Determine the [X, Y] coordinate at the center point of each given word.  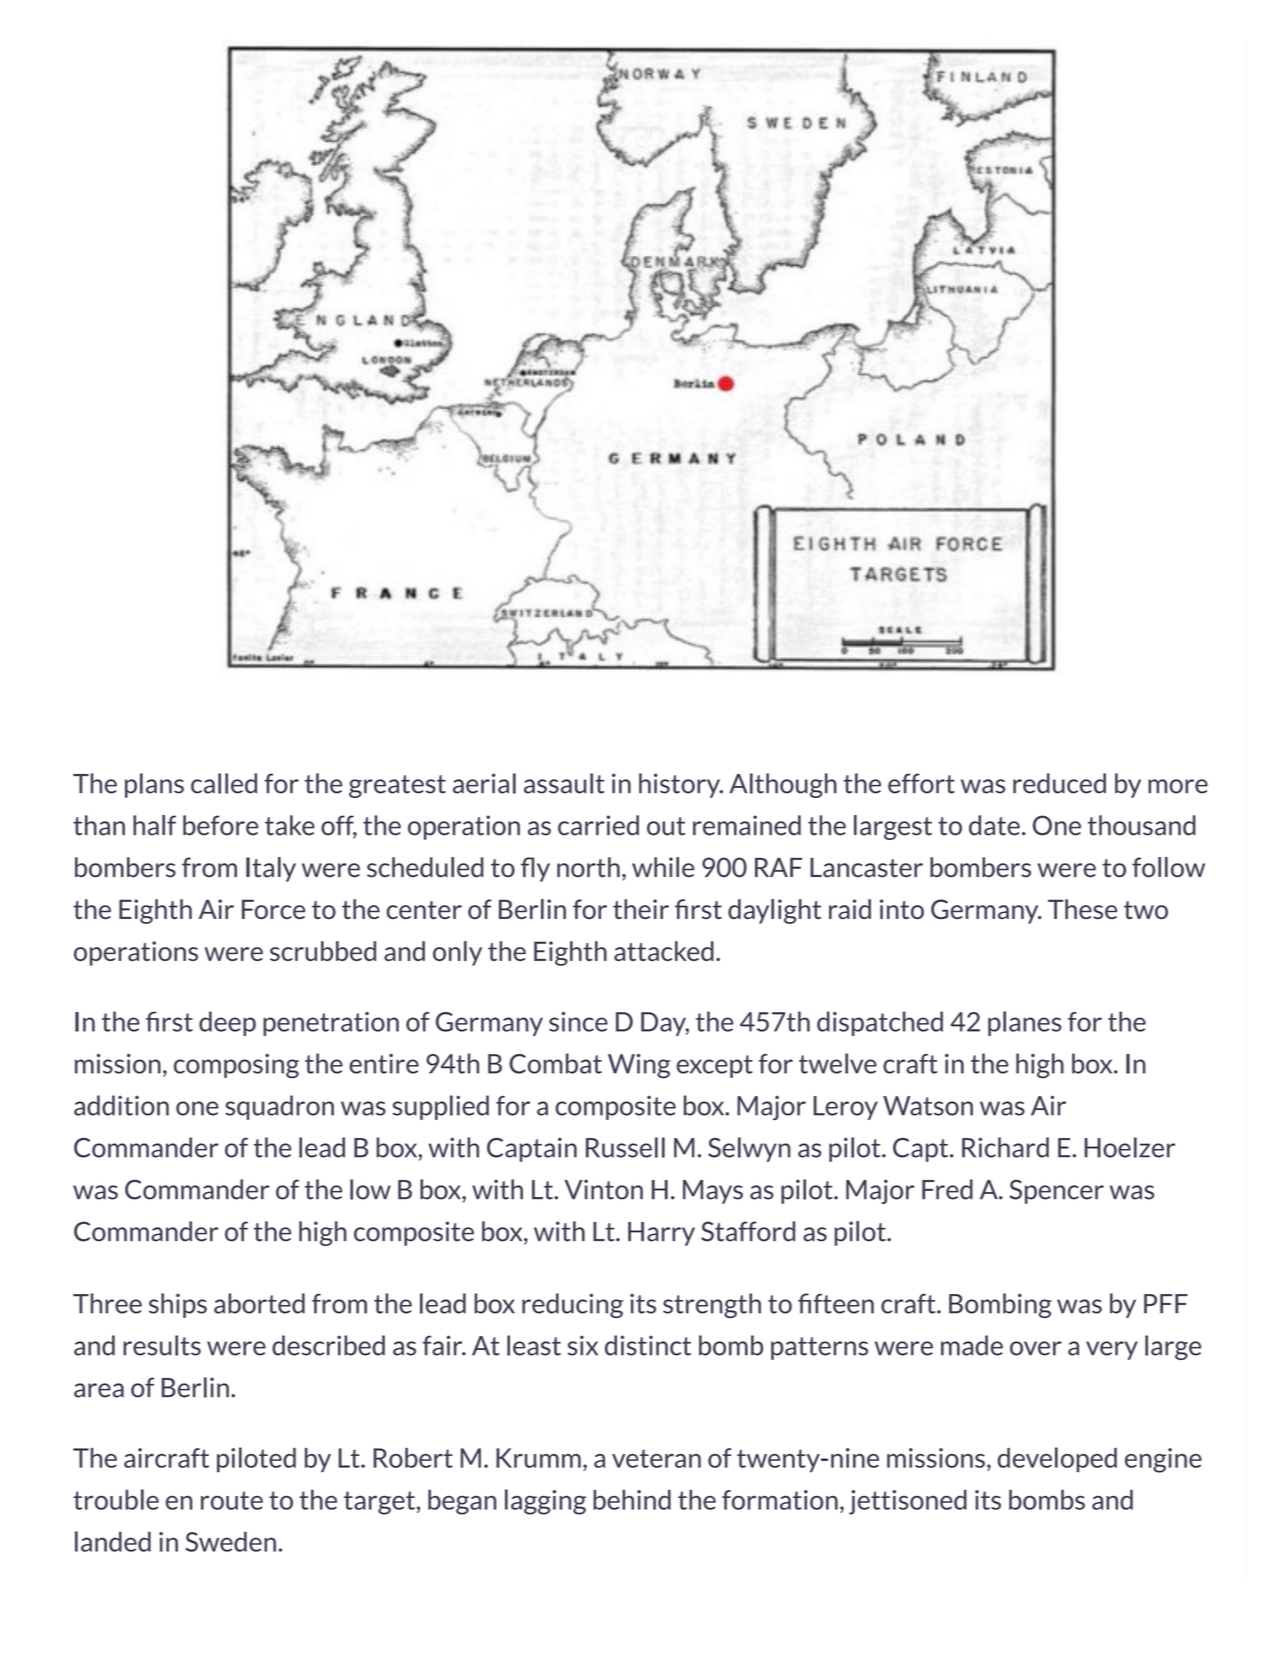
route [232, 1500]
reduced [1059, 783]
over [1036, 1348]
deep [227, 1023]
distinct [648, 1345]
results [162, 1345]
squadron [279, 1107]
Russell [625, 1147]
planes [1025, 1023]
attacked [664, 951]
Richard [1005, 1147]
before [220, 825]
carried [598, 825]
